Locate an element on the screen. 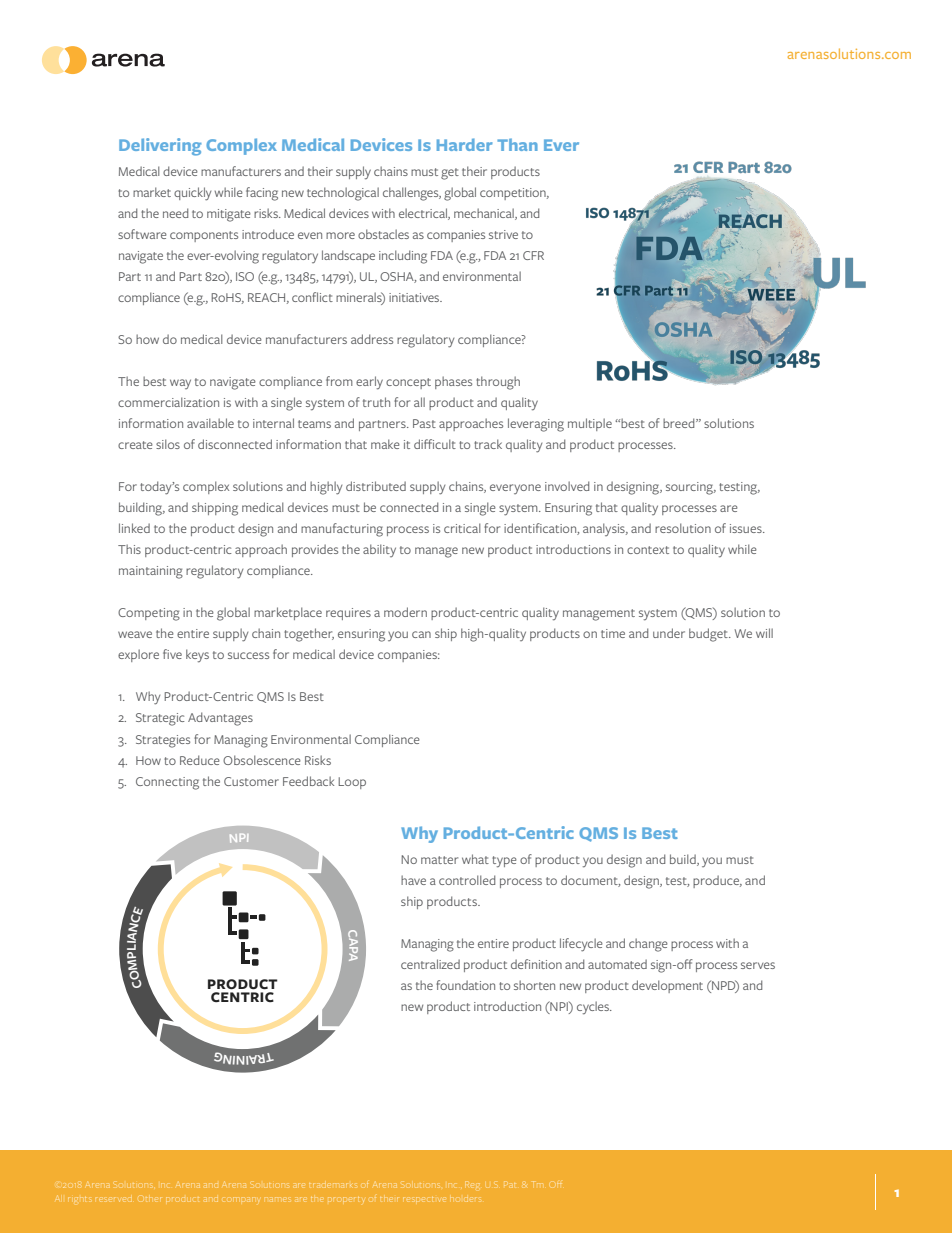 The image size is (952, 1233). company is located at coordinates (243, 1199).
